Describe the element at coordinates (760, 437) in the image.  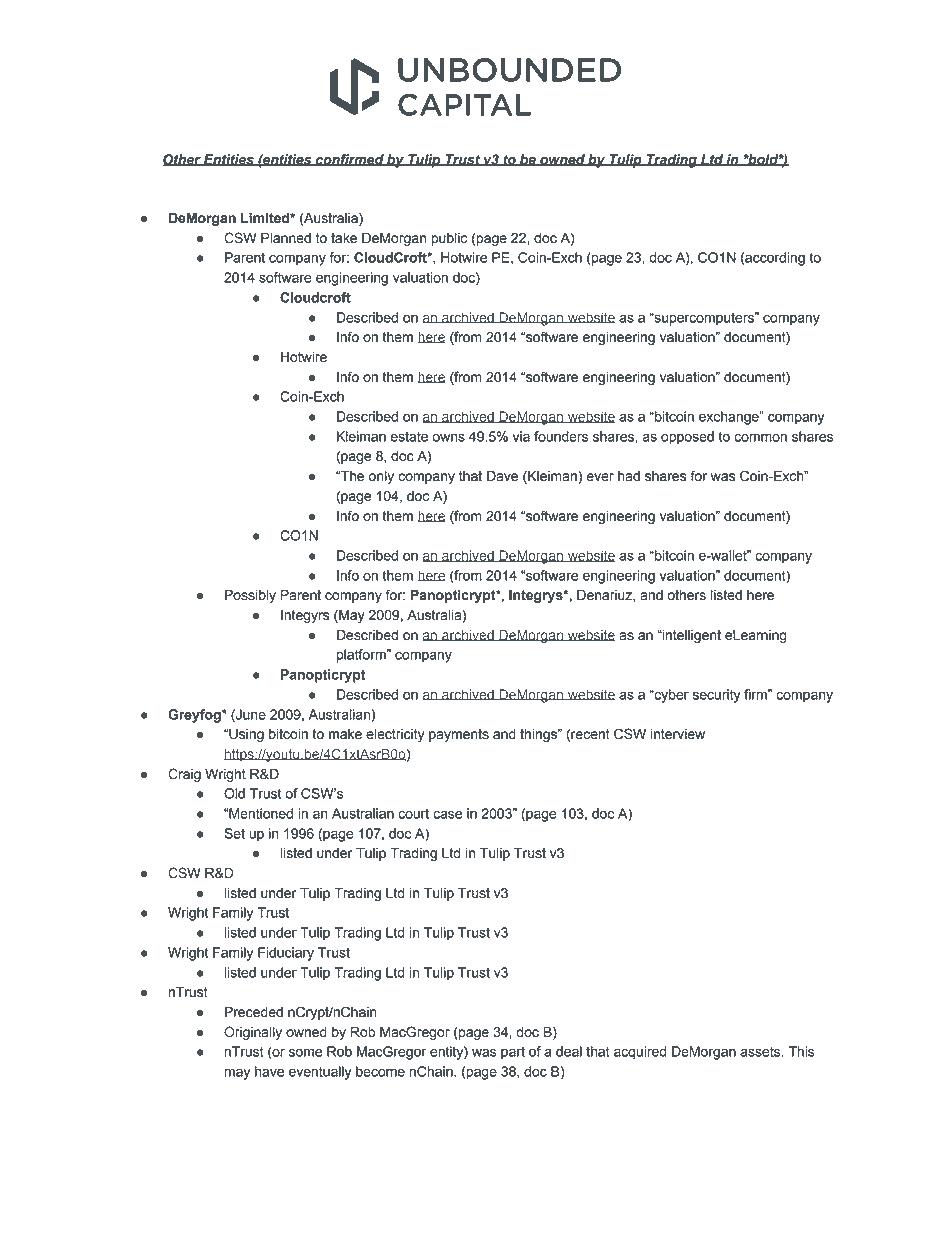
I see `common` at that location.
